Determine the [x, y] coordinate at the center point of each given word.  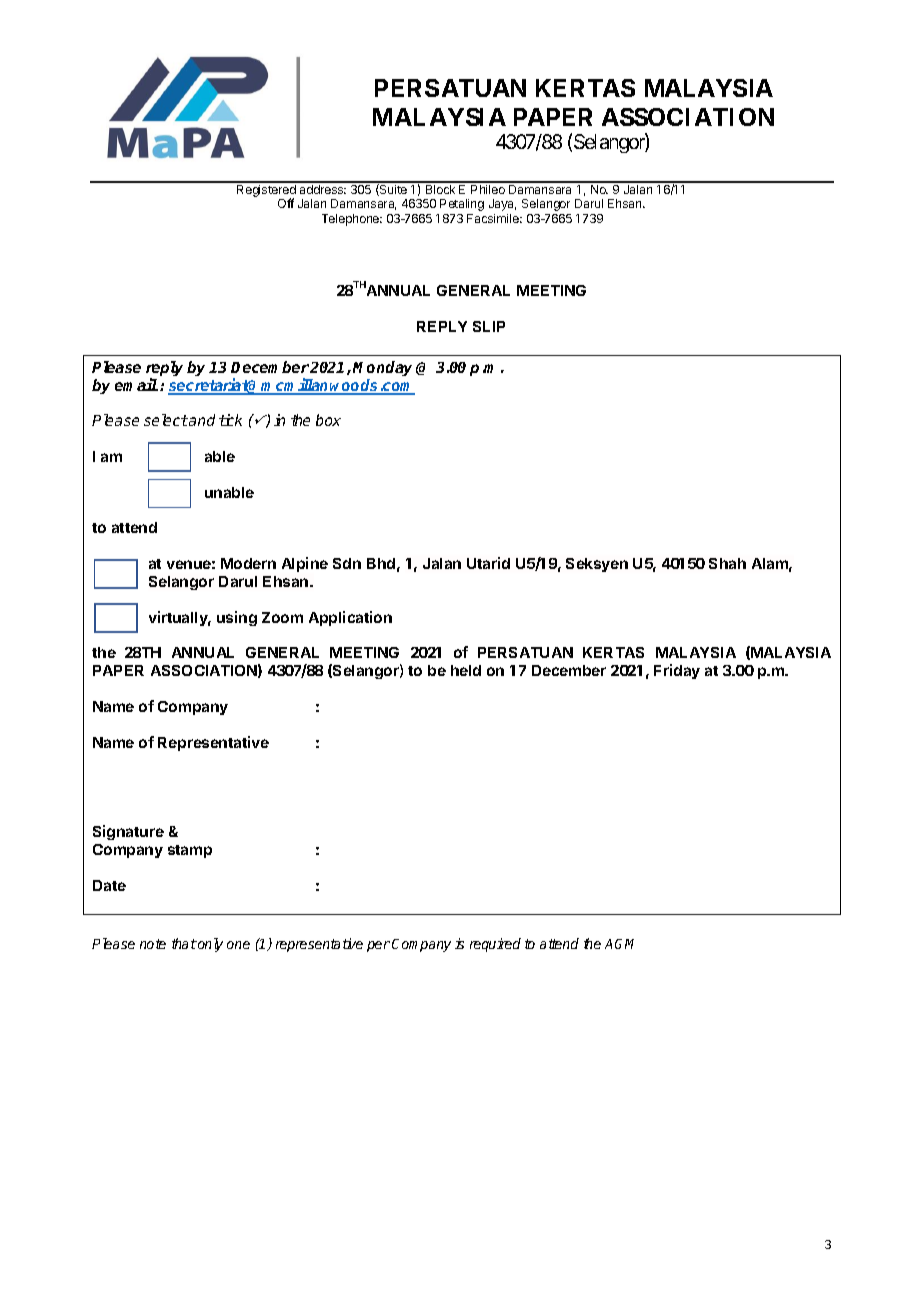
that [184, 943]
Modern [248, 563]
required [495, 945]
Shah [727, 563]
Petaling [462, 205]
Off [286, 203]
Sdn [347, 563]
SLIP [489, 326]
